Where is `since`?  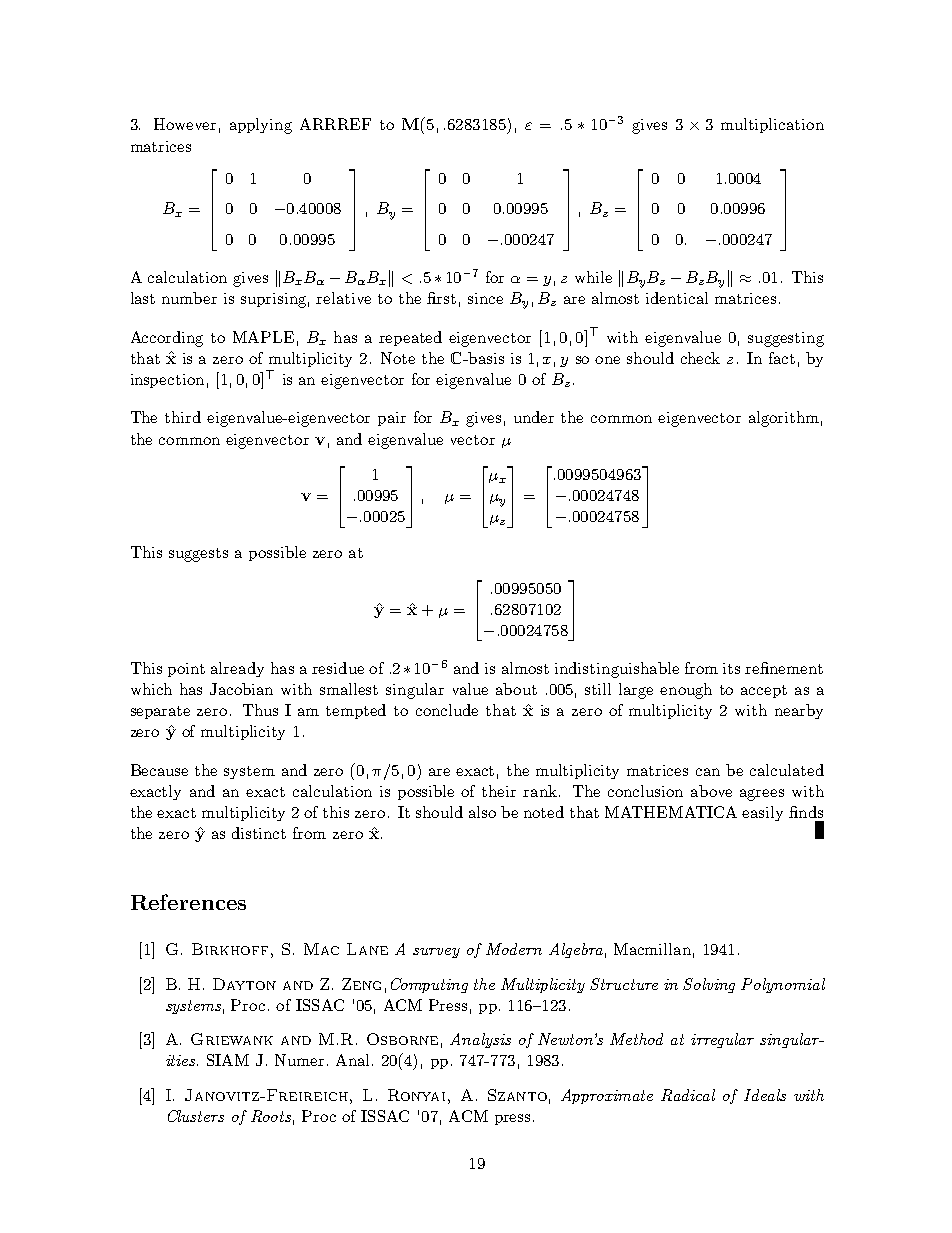
since is located at coordinates (485, 298).
